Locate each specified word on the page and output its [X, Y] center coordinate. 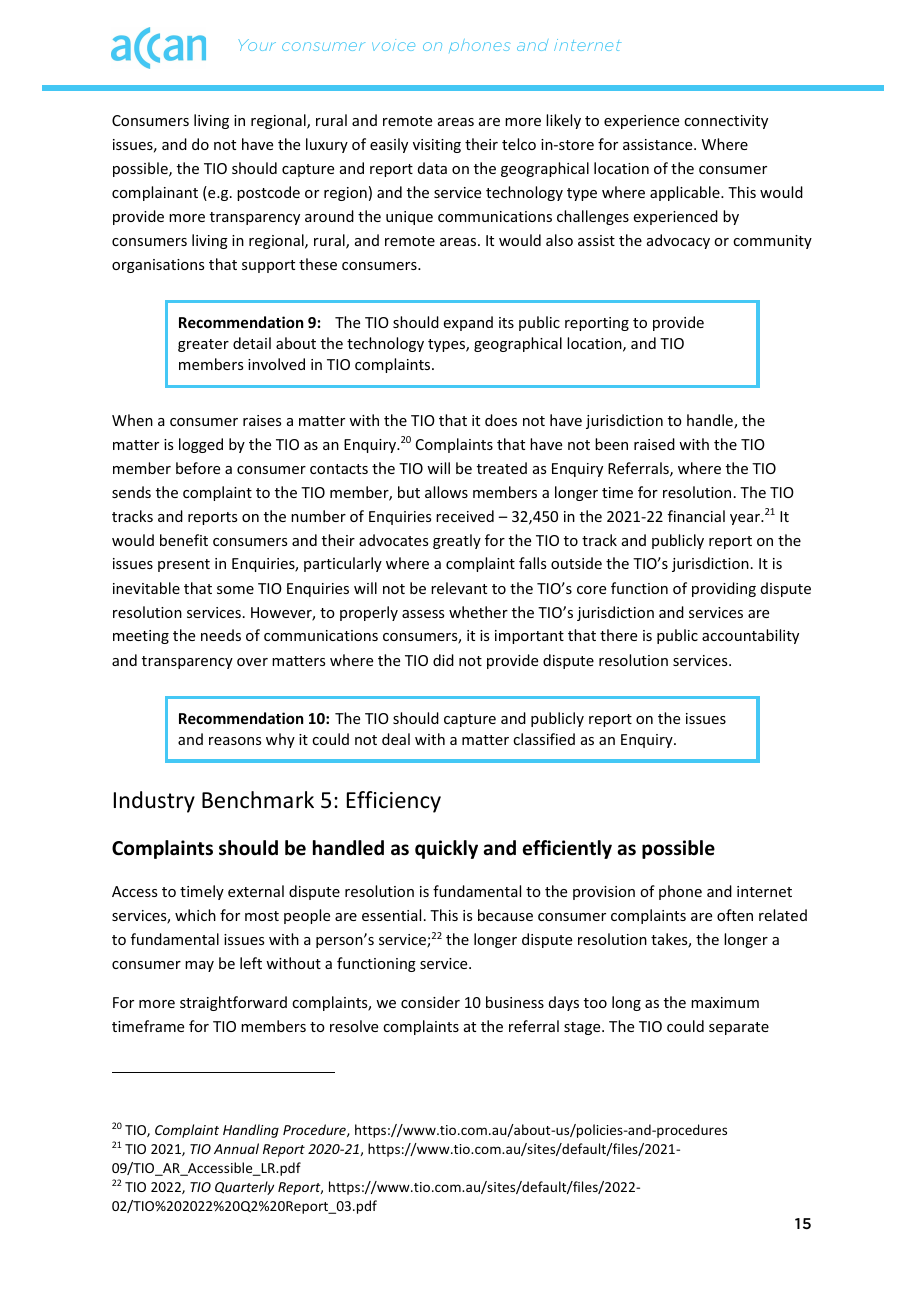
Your [257, 45]
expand [468, 323]
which [195, 915]
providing [724, 589]
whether [478, 612]
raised [654, 444]
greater [203, 345]
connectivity [726, 122]
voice [393, 45]
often [735, 915]
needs [221, 635]
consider [430, 1002]
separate [739, 1028]
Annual [236, 1148]
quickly [446, 849]
